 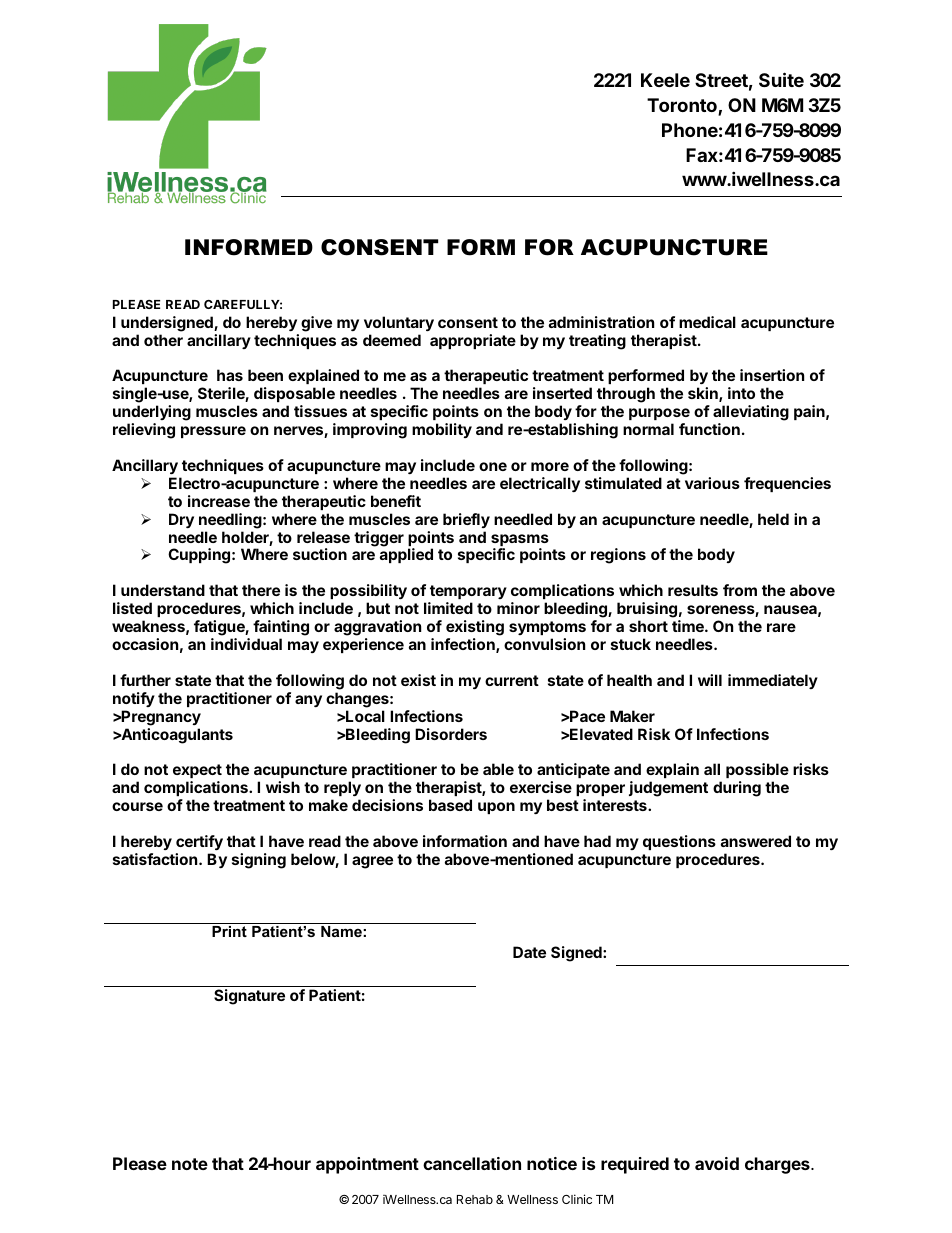 What do you see at coordinates (316, 324) in the screenshot?
I see `give` at bounding box center [316, 324].
